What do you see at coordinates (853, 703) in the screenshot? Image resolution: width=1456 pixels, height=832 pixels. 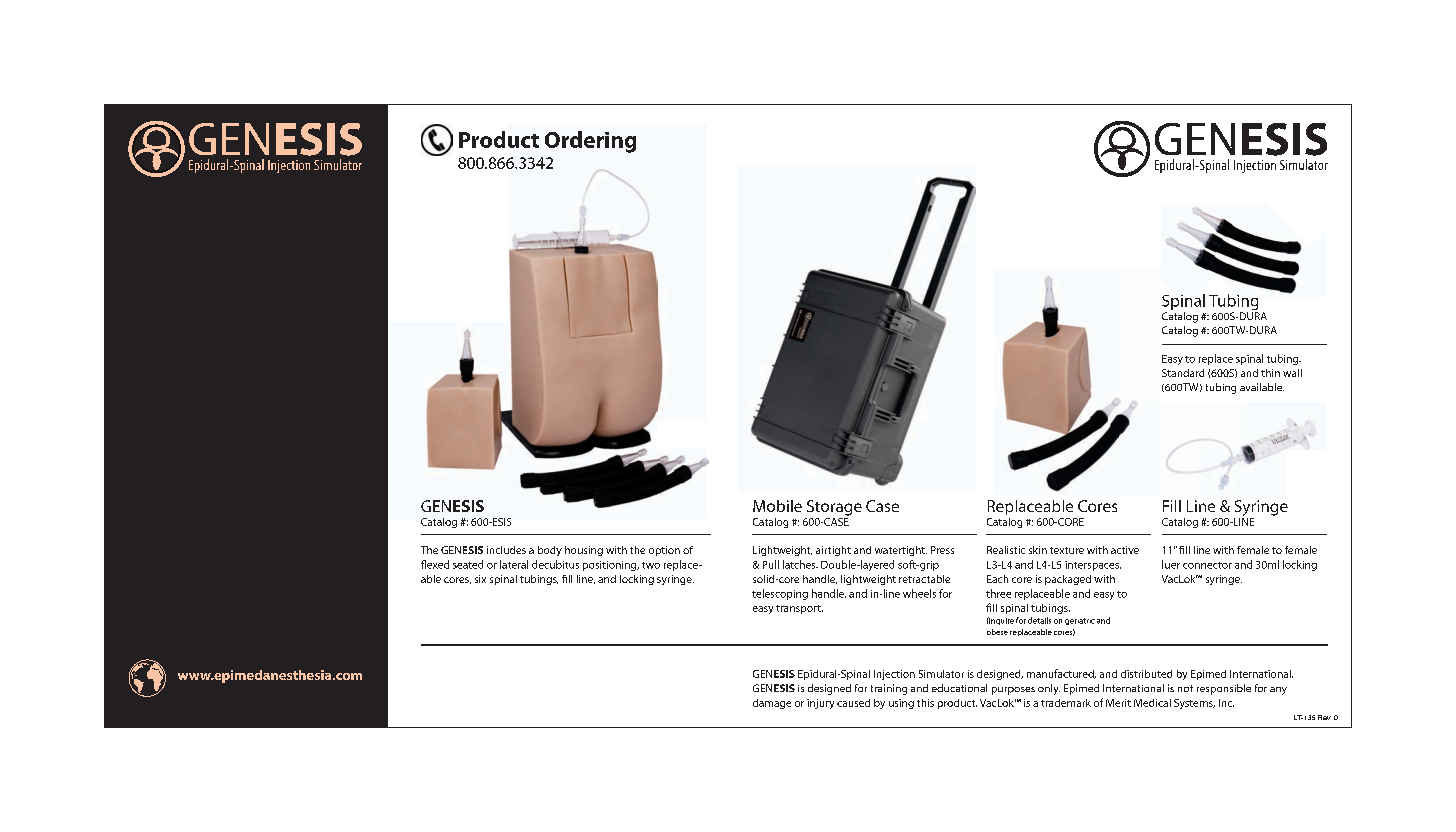 I see `caused` at bounding box center [853, 703].
